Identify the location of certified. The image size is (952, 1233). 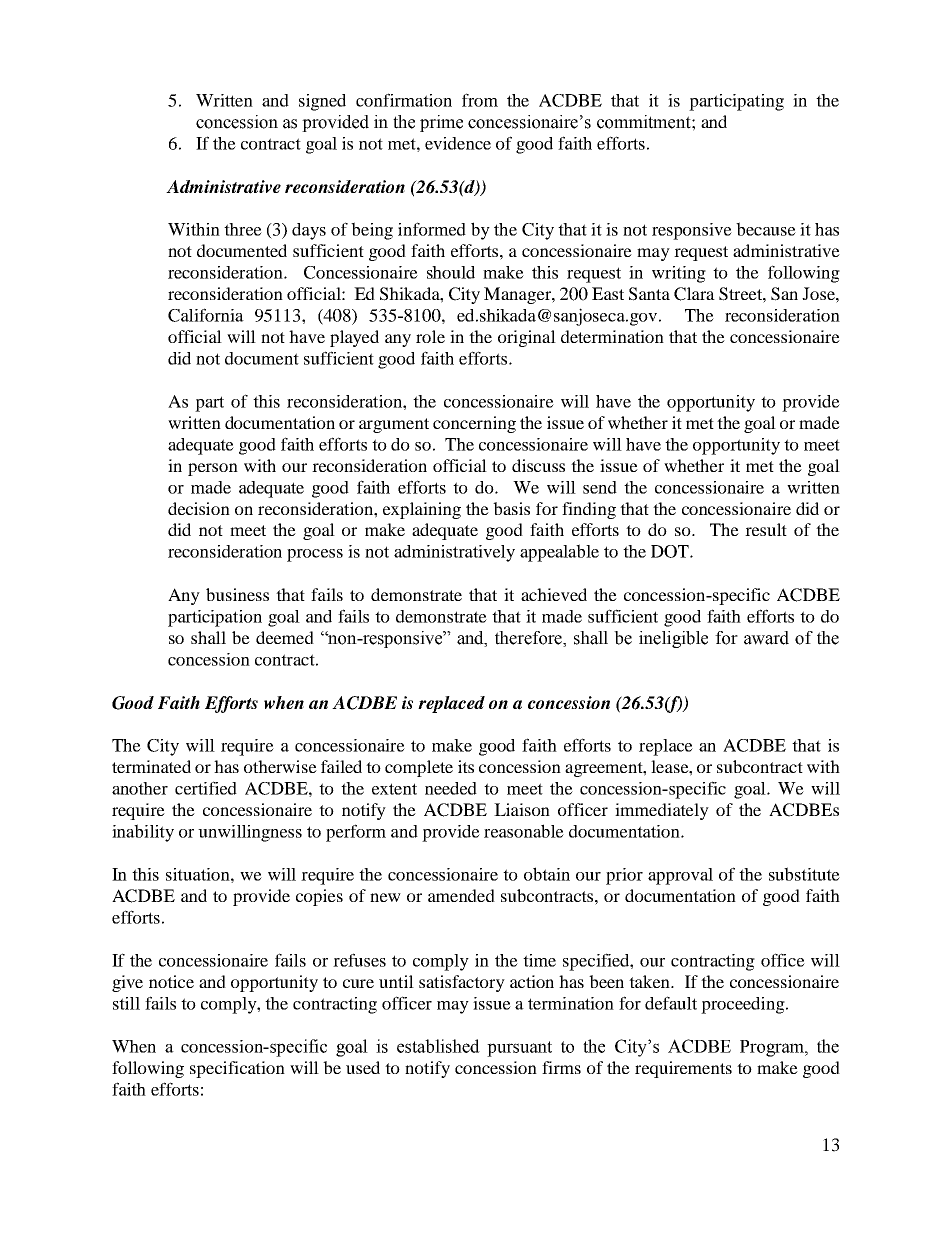
(206, 788).
